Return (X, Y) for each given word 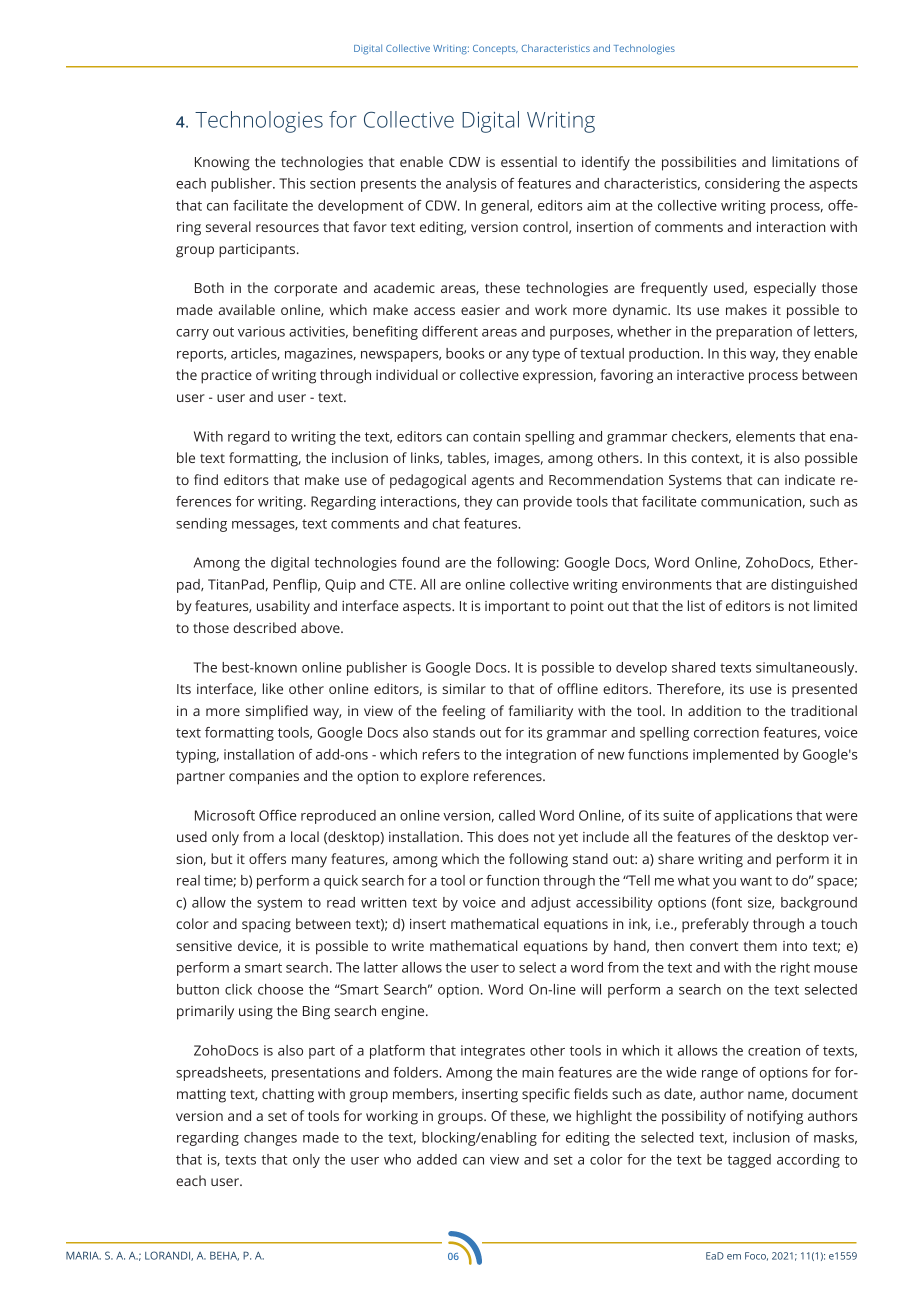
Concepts (495, 49)
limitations (805, 161)
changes (270, 1139)
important (517, 608)
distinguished (814, 586)
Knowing (222, 164)
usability (283, 607)
